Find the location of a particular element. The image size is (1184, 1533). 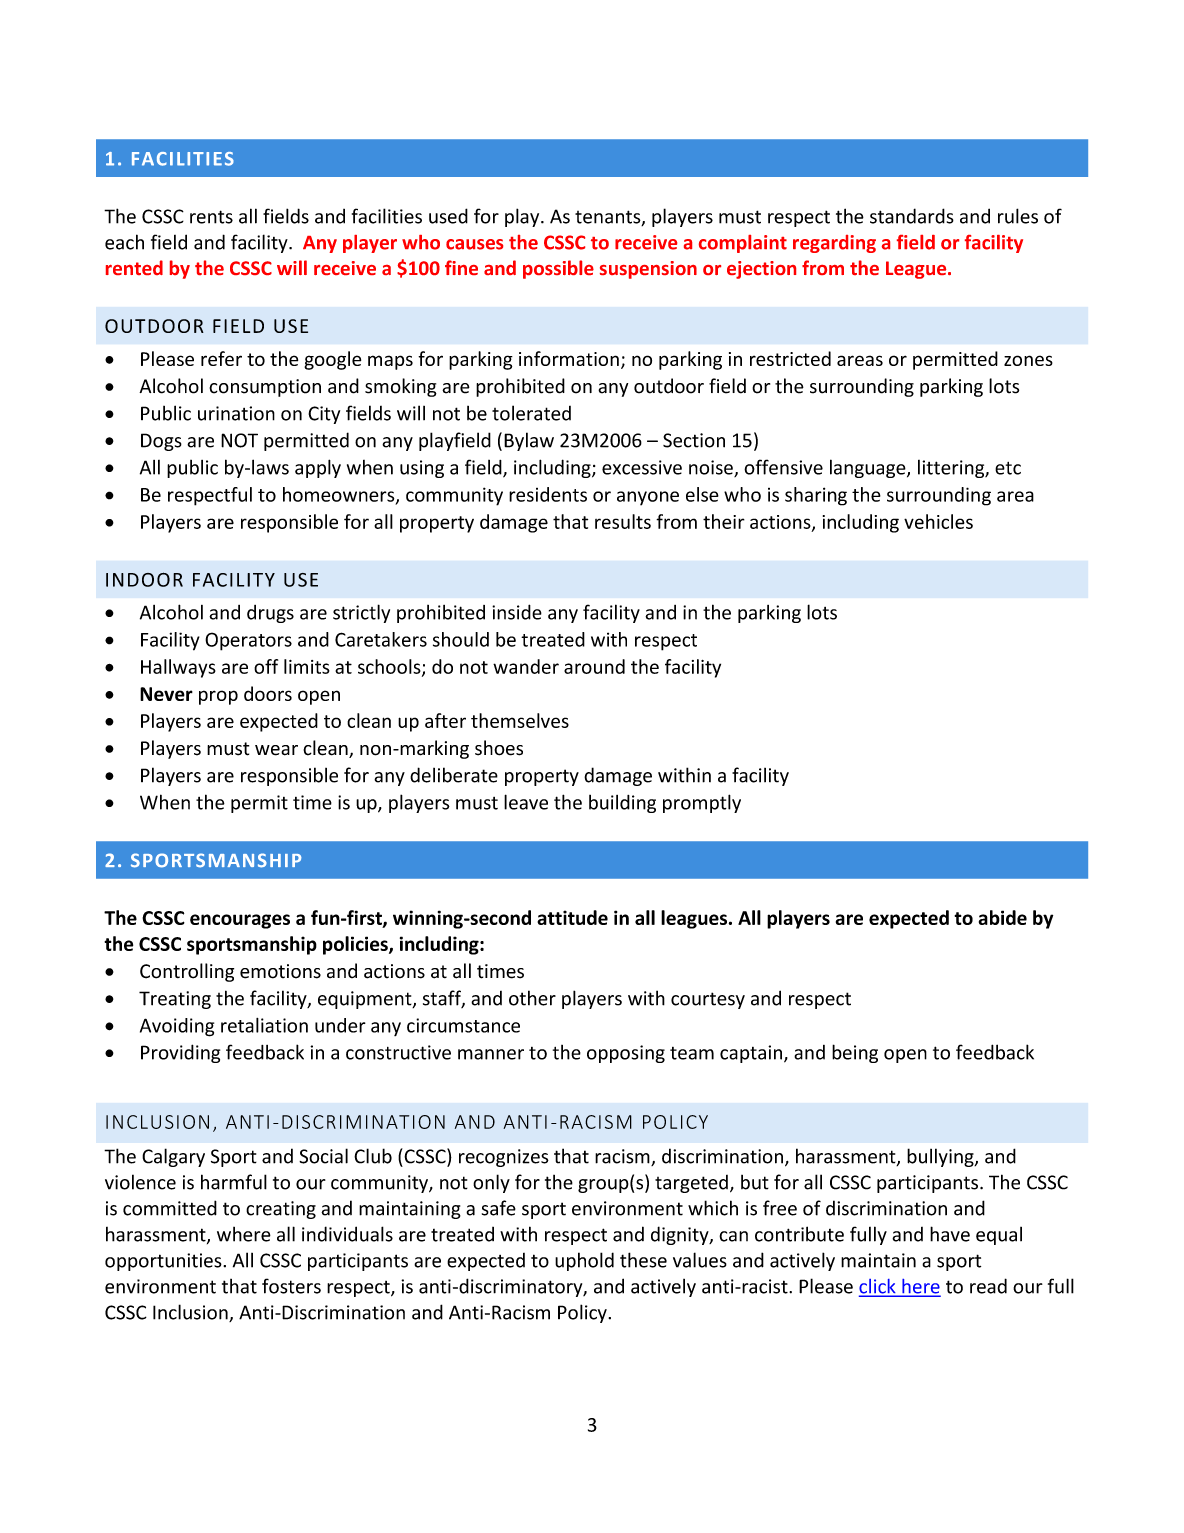

opportunities is located at coordinates (164, 1262).
